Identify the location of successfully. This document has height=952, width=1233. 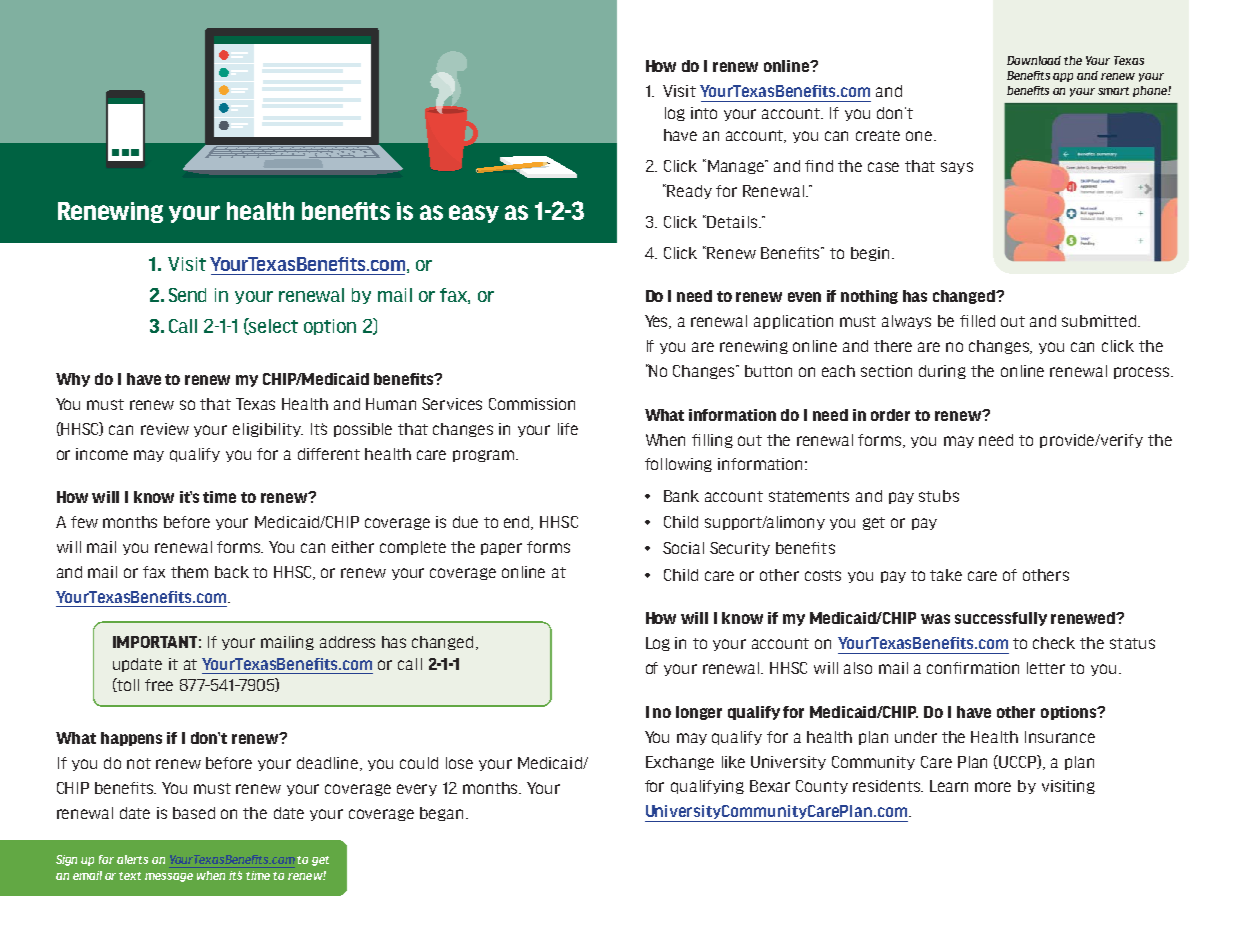
(1001, 619).
